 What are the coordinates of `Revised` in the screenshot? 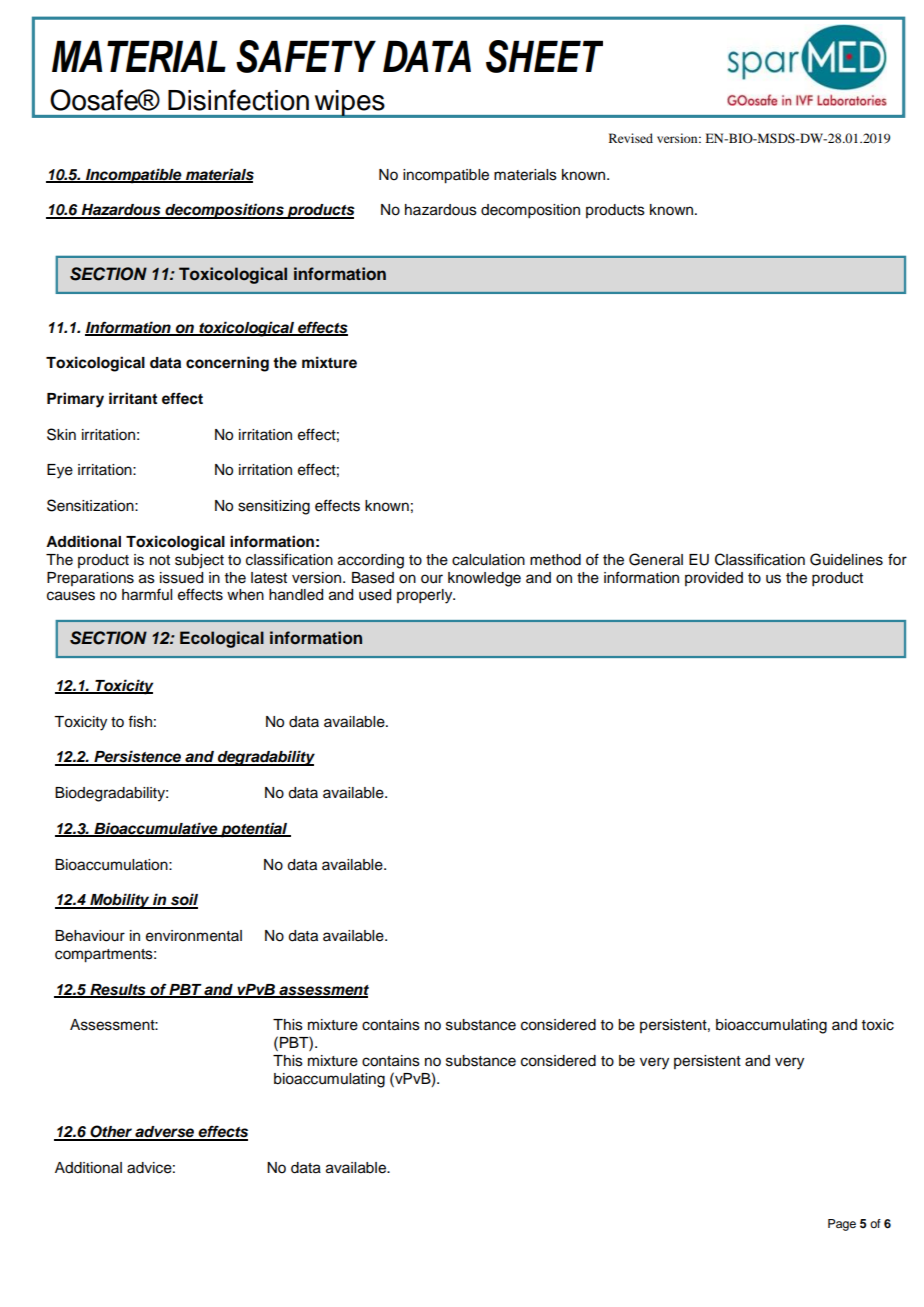 It's located at (631, 138).
